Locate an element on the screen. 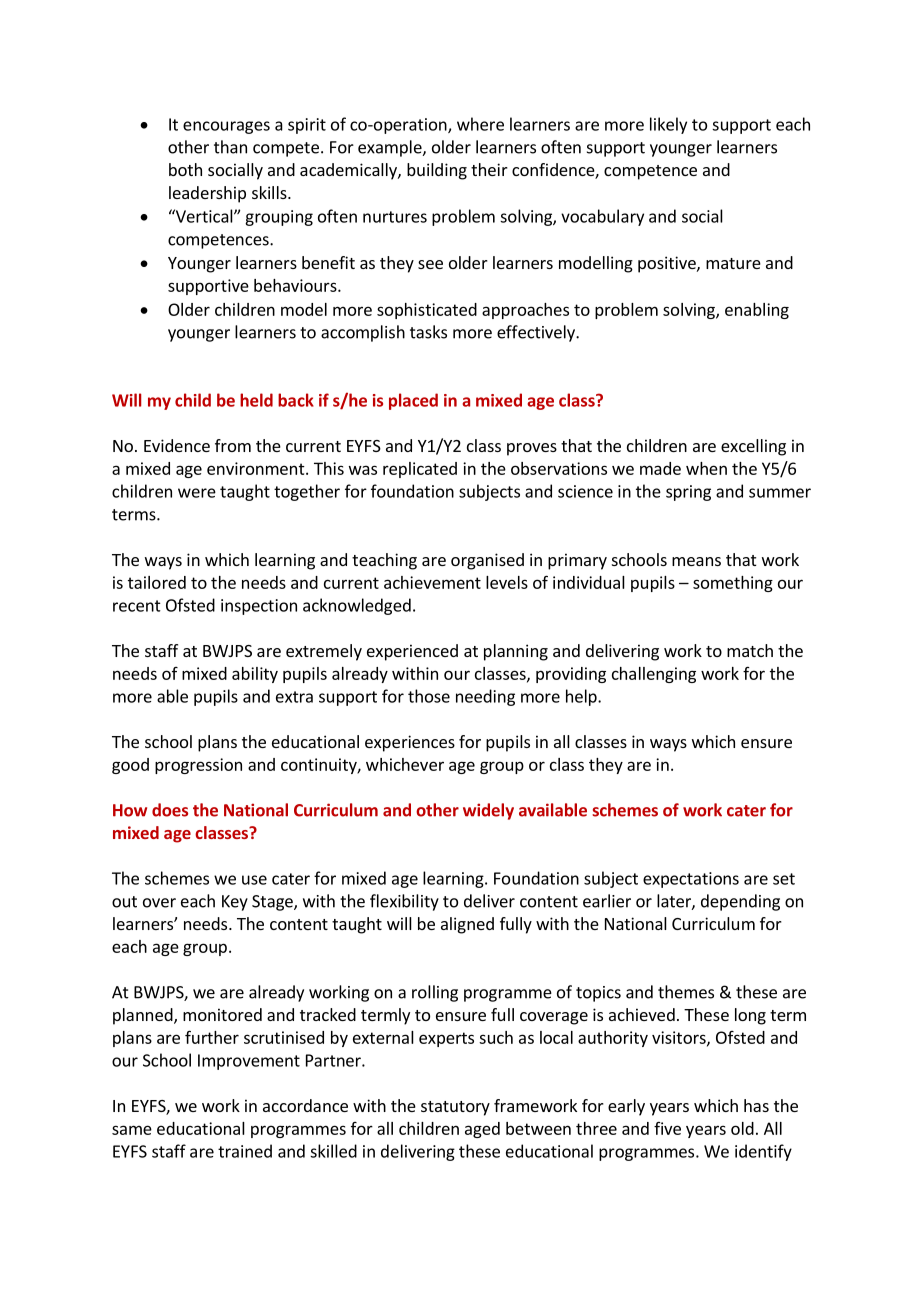 The width and height of the screenshot is (924, 1308). inspection is located at coordinates (259, 607).
